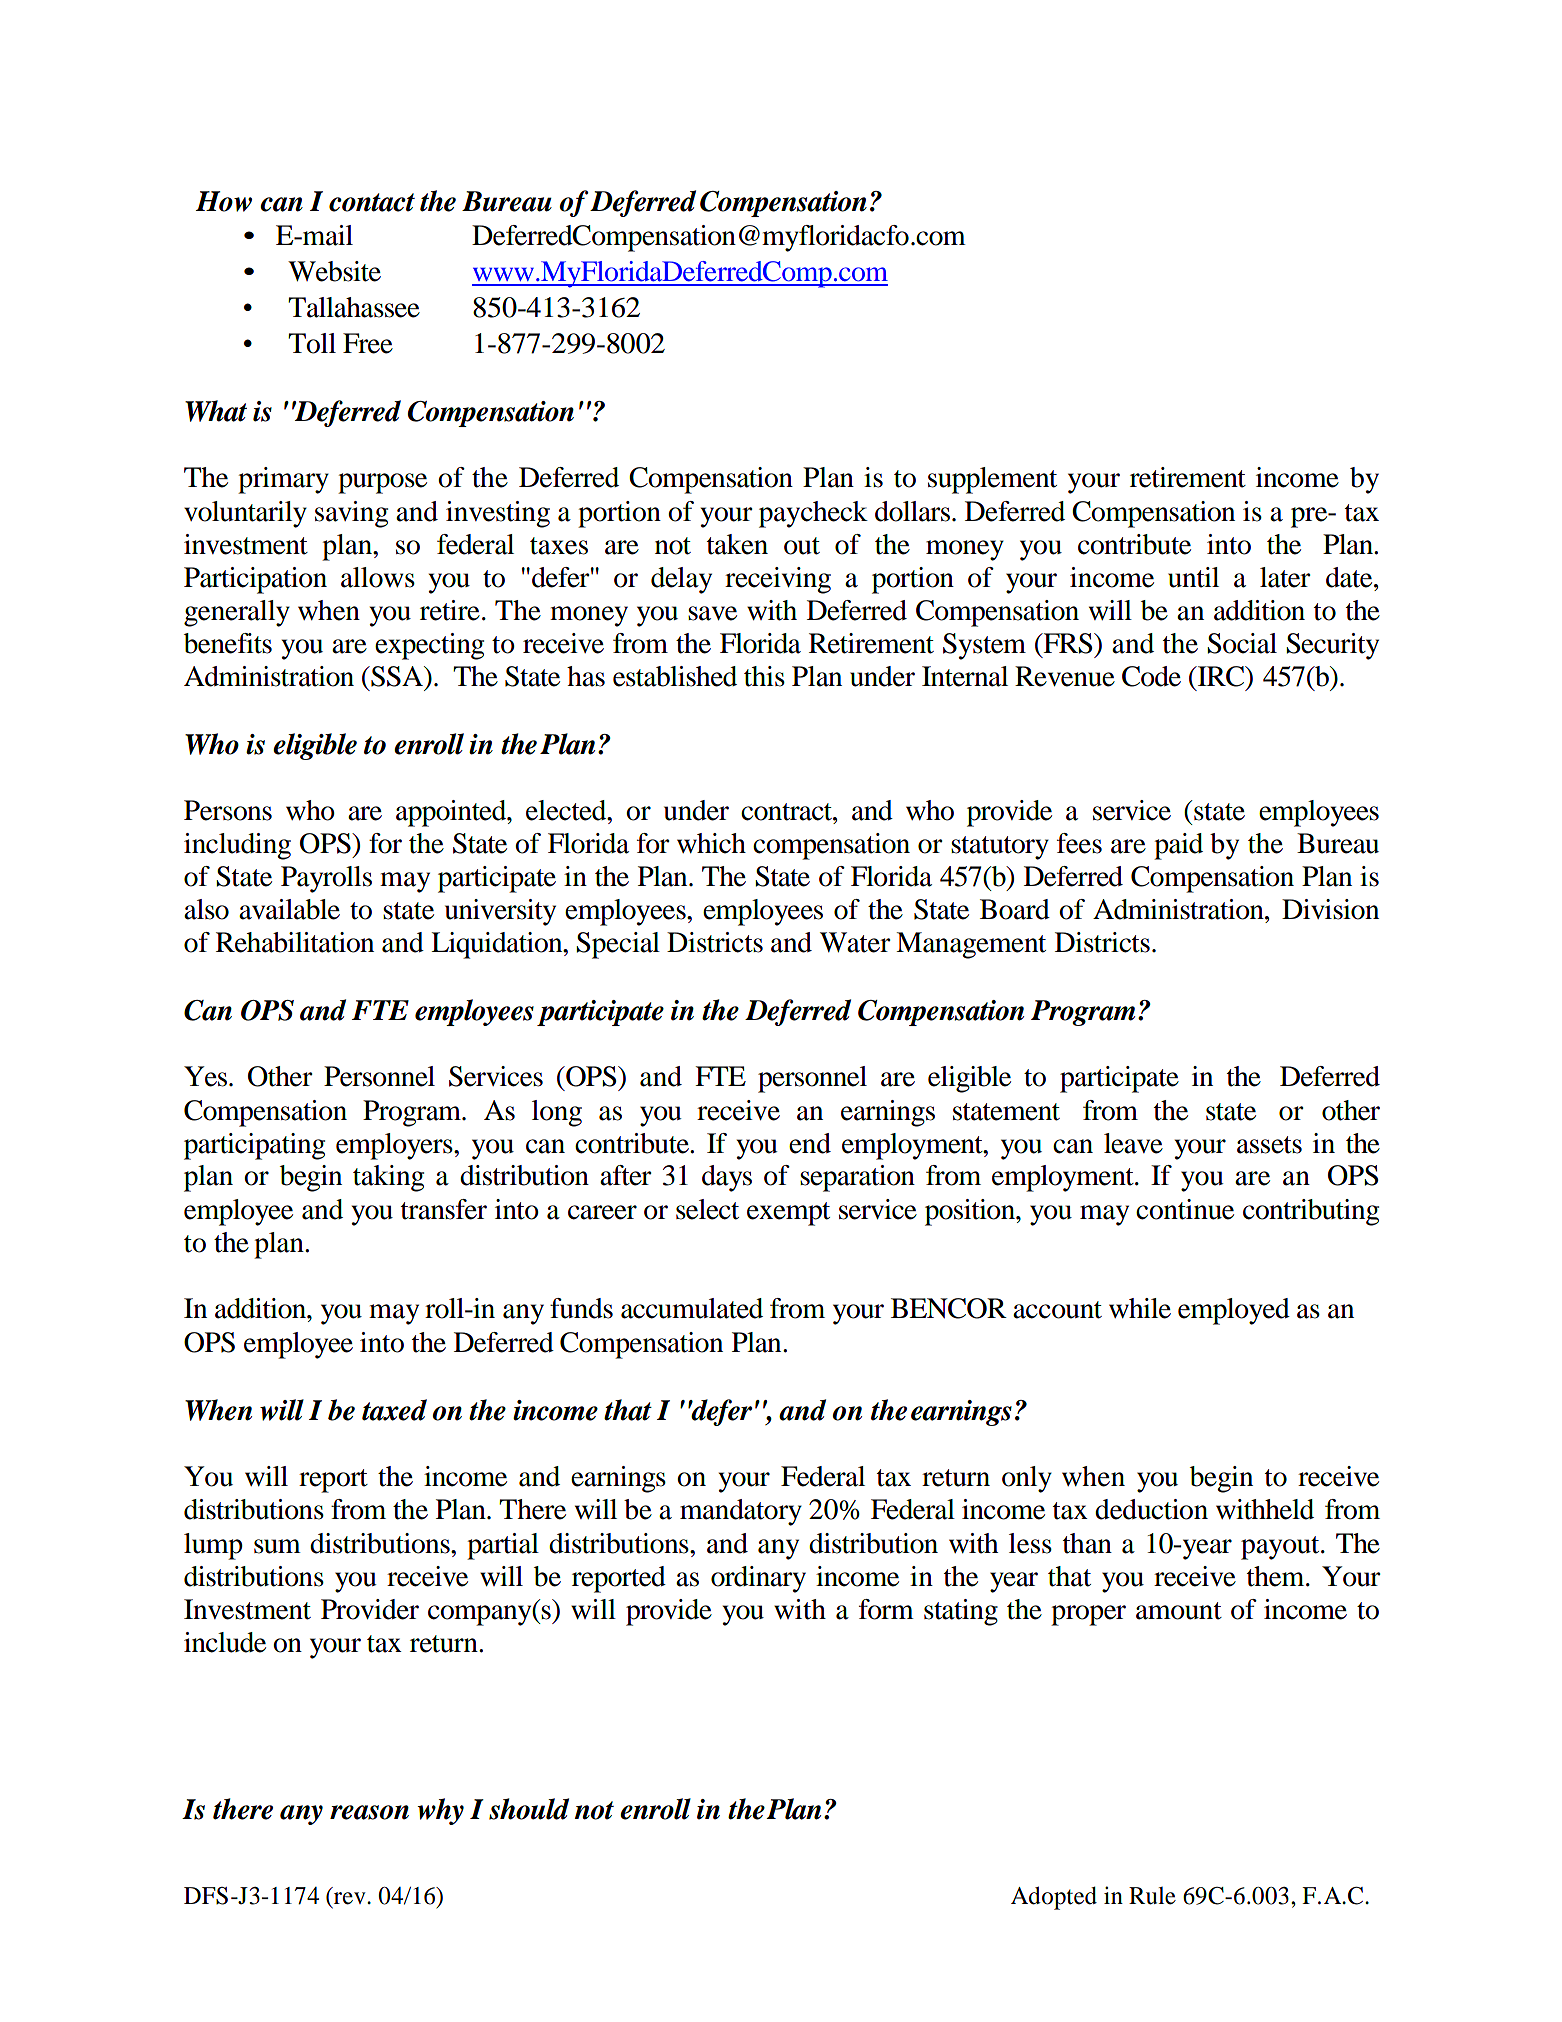 The height and width of the image is (2022, 1562). What do you see at coordinates (228, 810) in the image?
I see `Persons` at bounding box center [228, 810].
